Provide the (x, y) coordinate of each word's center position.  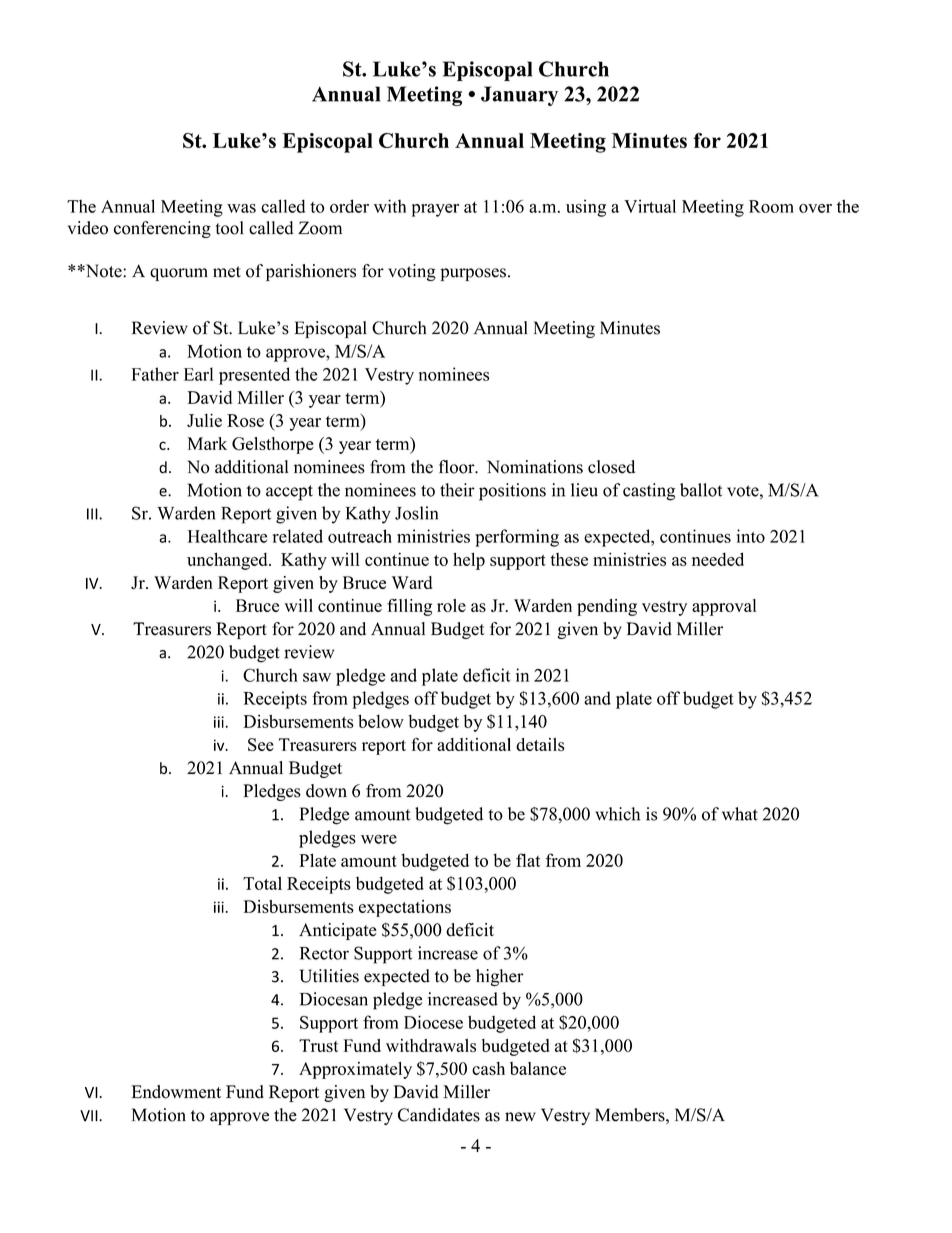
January (519, 96)
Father (155, 374)
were (379, 839)
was (241, 208)
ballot (701, 490)
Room (771, 206)
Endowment (176, 1092)
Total (262, 883)
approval (724, 607)
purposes (473, 274)
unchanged (228, 561)
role (451, 605)
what (740, 814)
